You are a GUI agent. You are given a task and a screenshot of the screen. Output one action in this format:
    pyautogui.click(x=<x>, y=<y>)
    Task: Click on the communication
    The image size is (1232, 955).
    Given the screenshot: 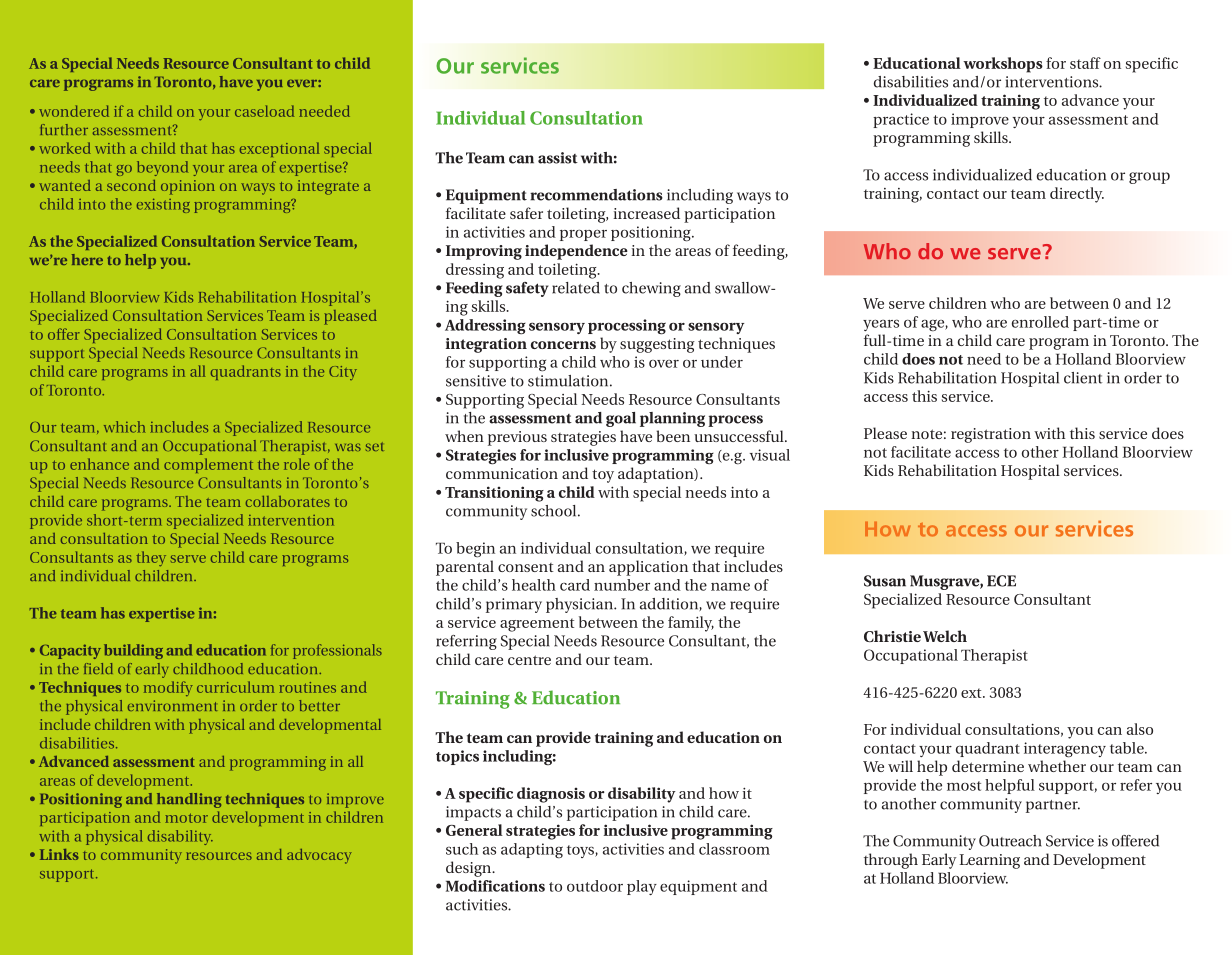 What is the action you would take?
    pyautogui.click(x=502, y=473)
